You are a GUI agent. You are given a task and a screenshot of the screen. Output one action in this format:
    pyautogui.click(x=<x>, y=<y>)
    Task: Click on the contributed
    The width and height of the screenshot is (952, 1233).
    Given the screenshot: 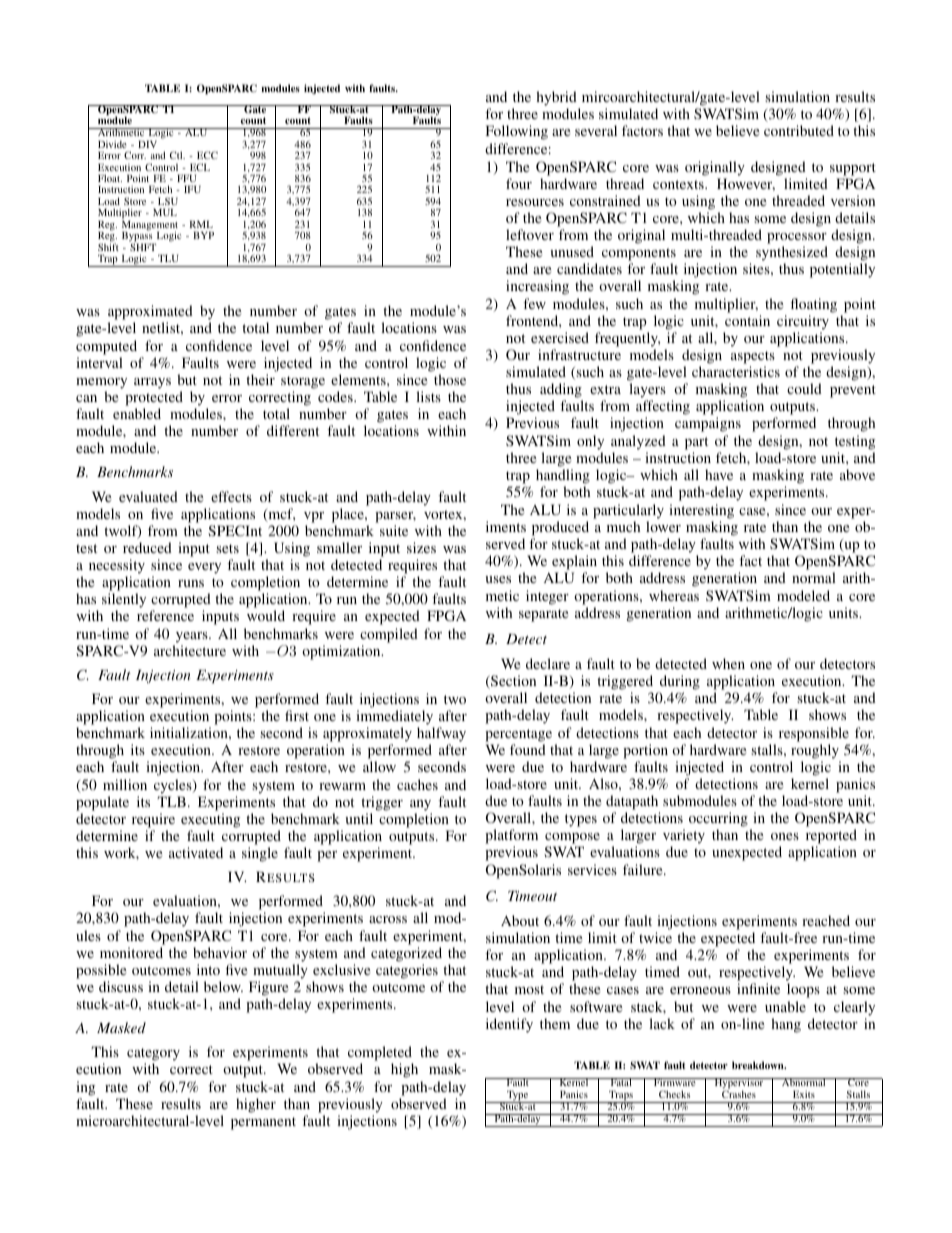 What is the action you would take?
    pyautogui.click(x=799, y=130)
